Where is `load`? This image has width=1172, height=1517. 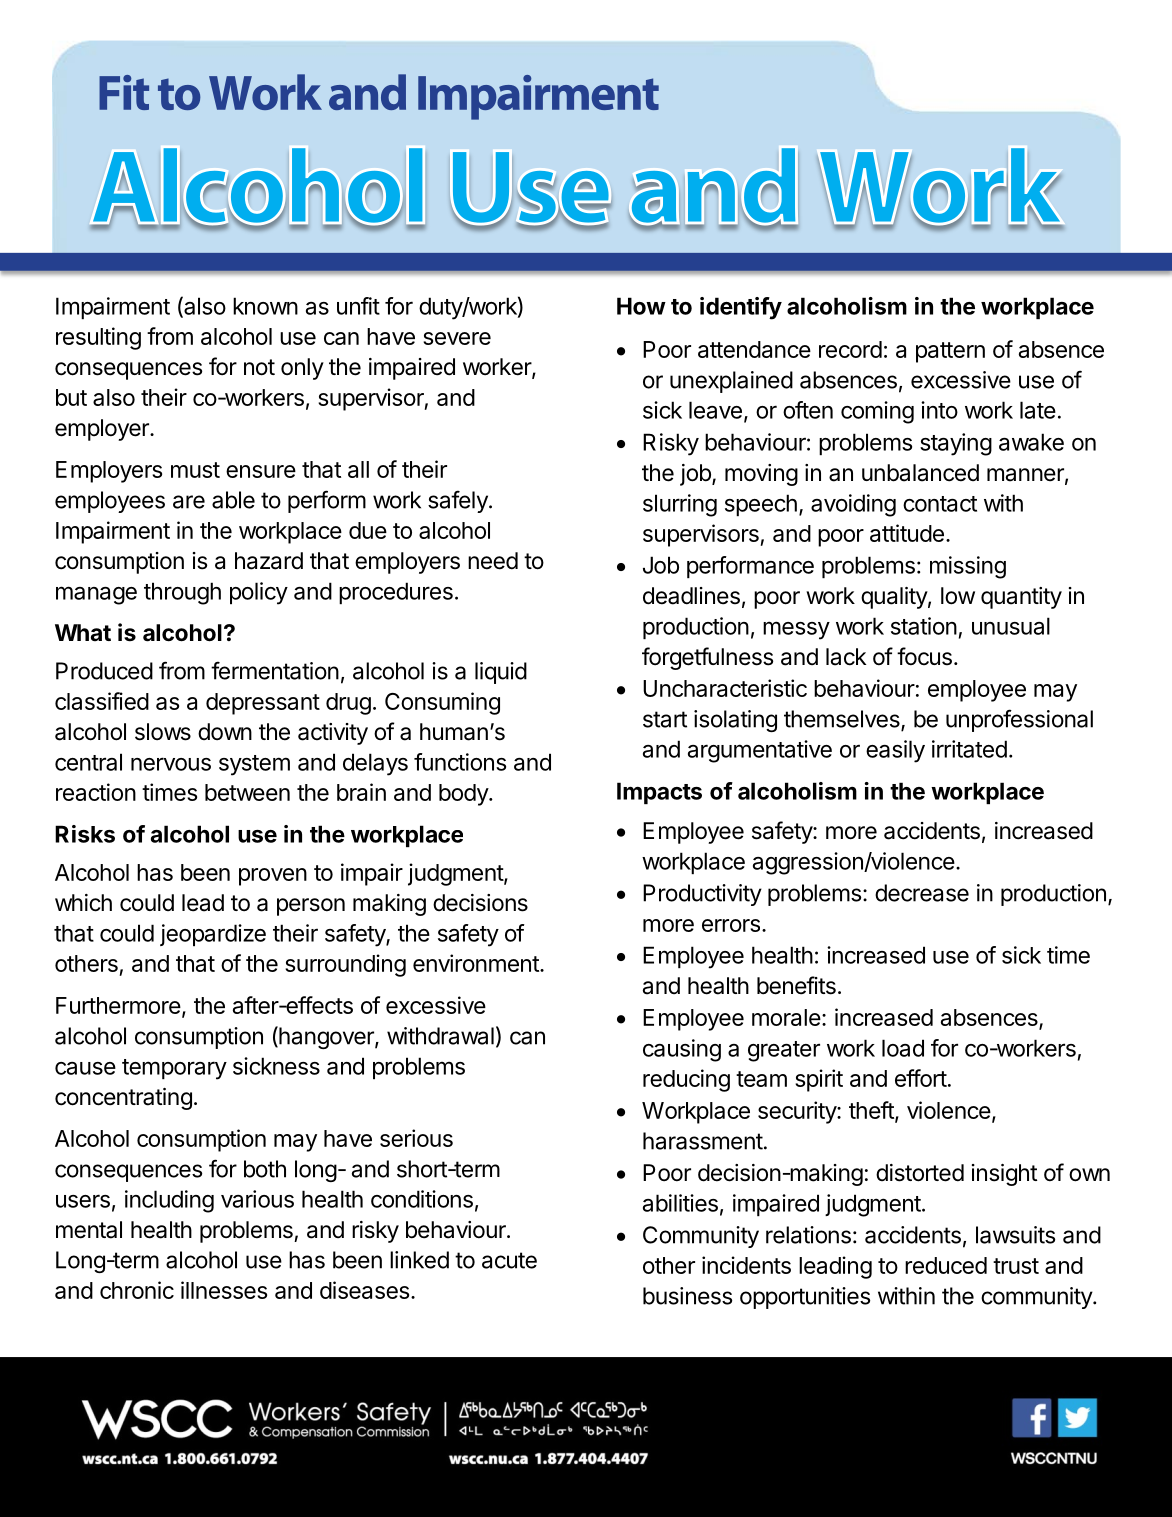 load is located at coordinates (903, 1048).
